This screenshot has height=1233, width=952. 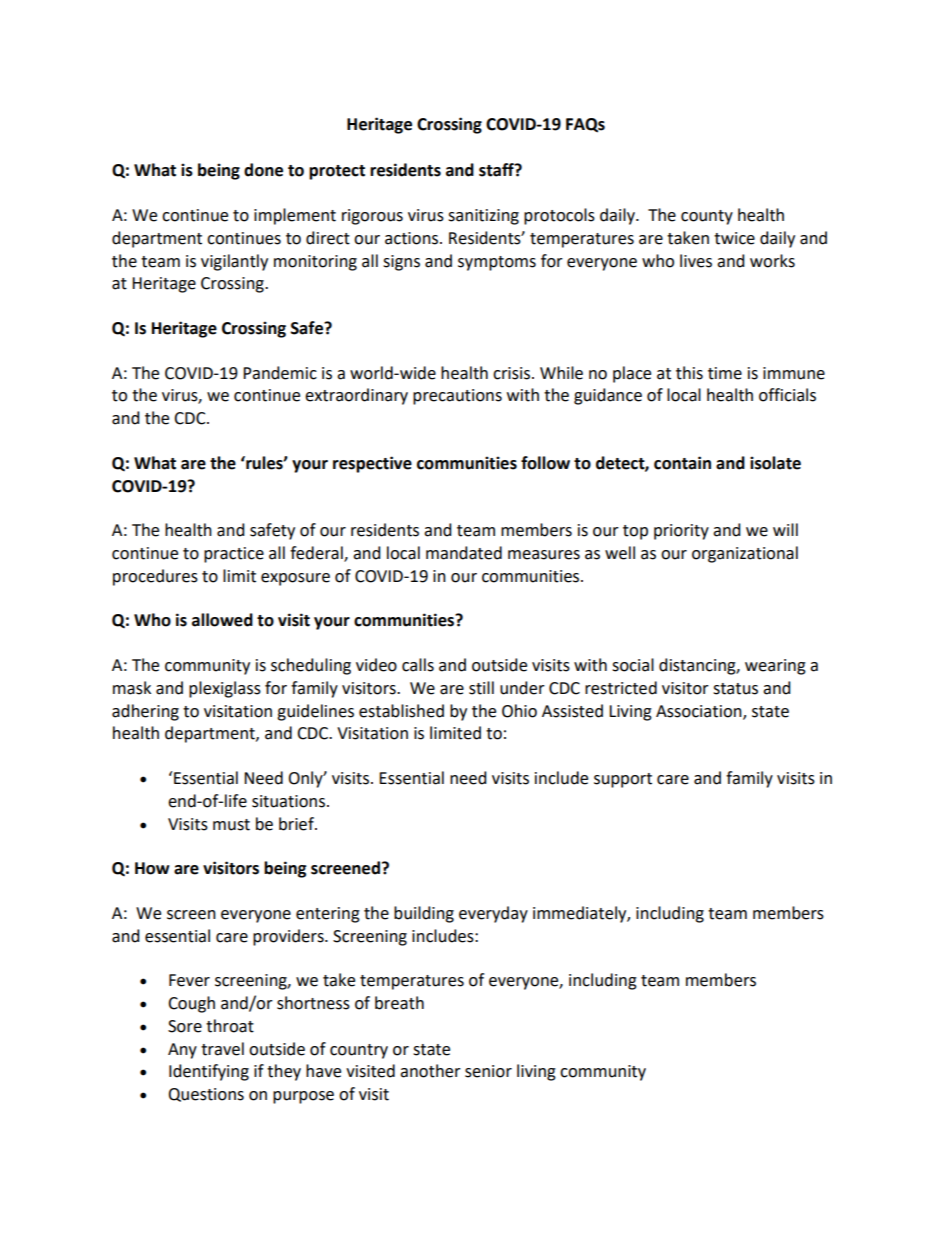 I want to click on another, so click(x=430, y=1071).
